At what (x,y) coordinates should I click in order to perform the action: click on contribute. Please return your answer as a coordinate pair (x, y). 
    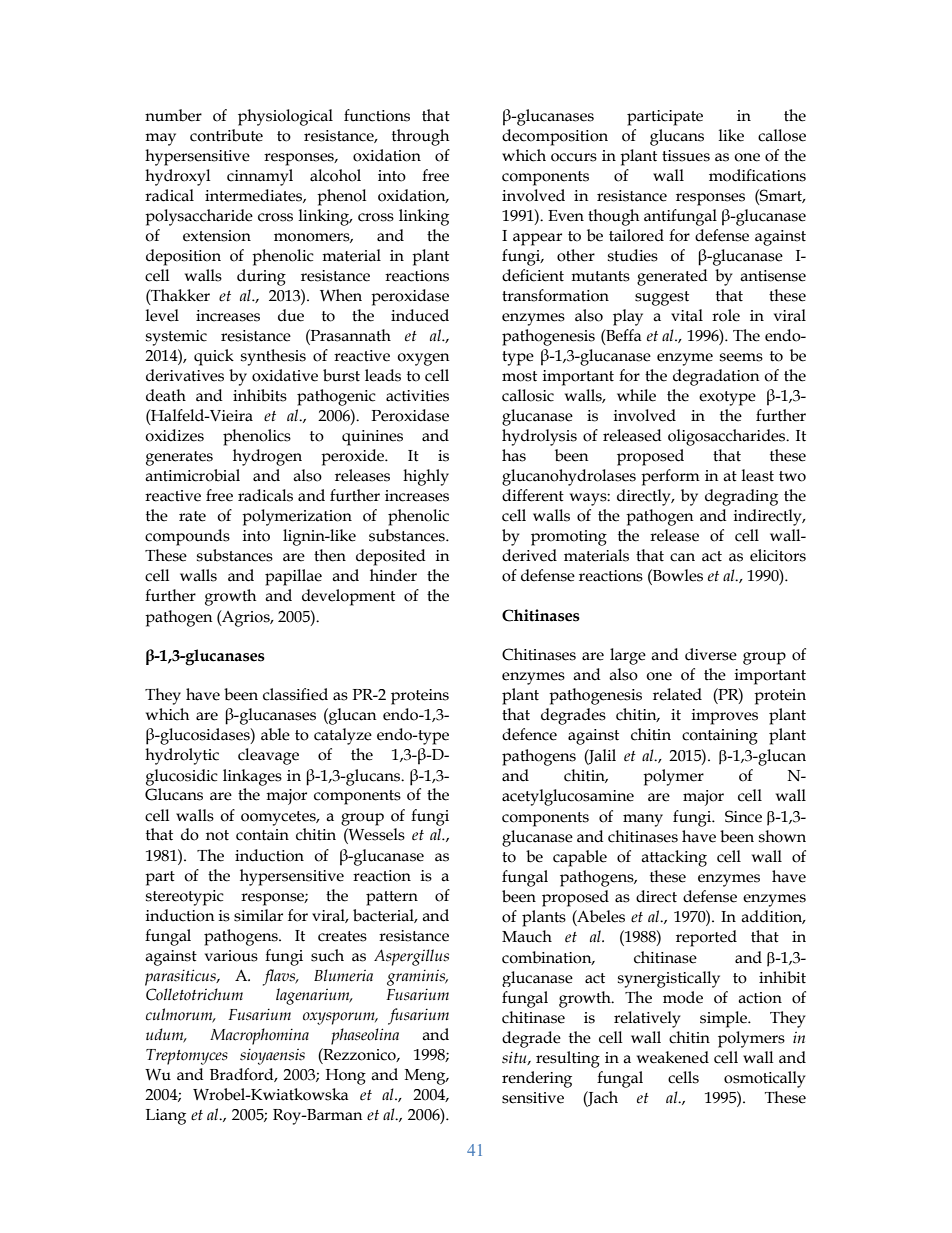
    Looking at the image, I should click on (226, 135).
